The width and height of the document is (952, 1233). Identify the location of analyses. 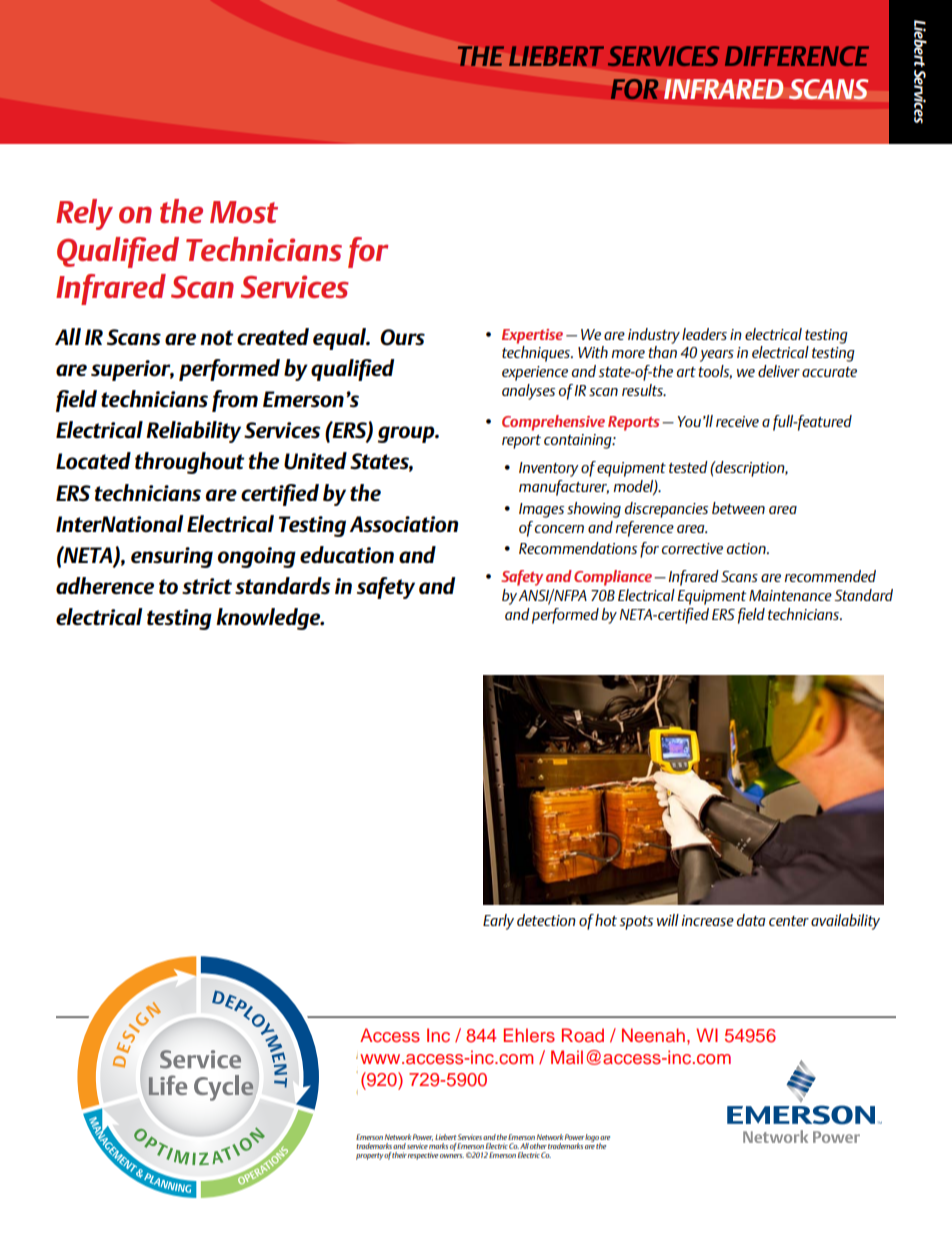
(528, 392).
